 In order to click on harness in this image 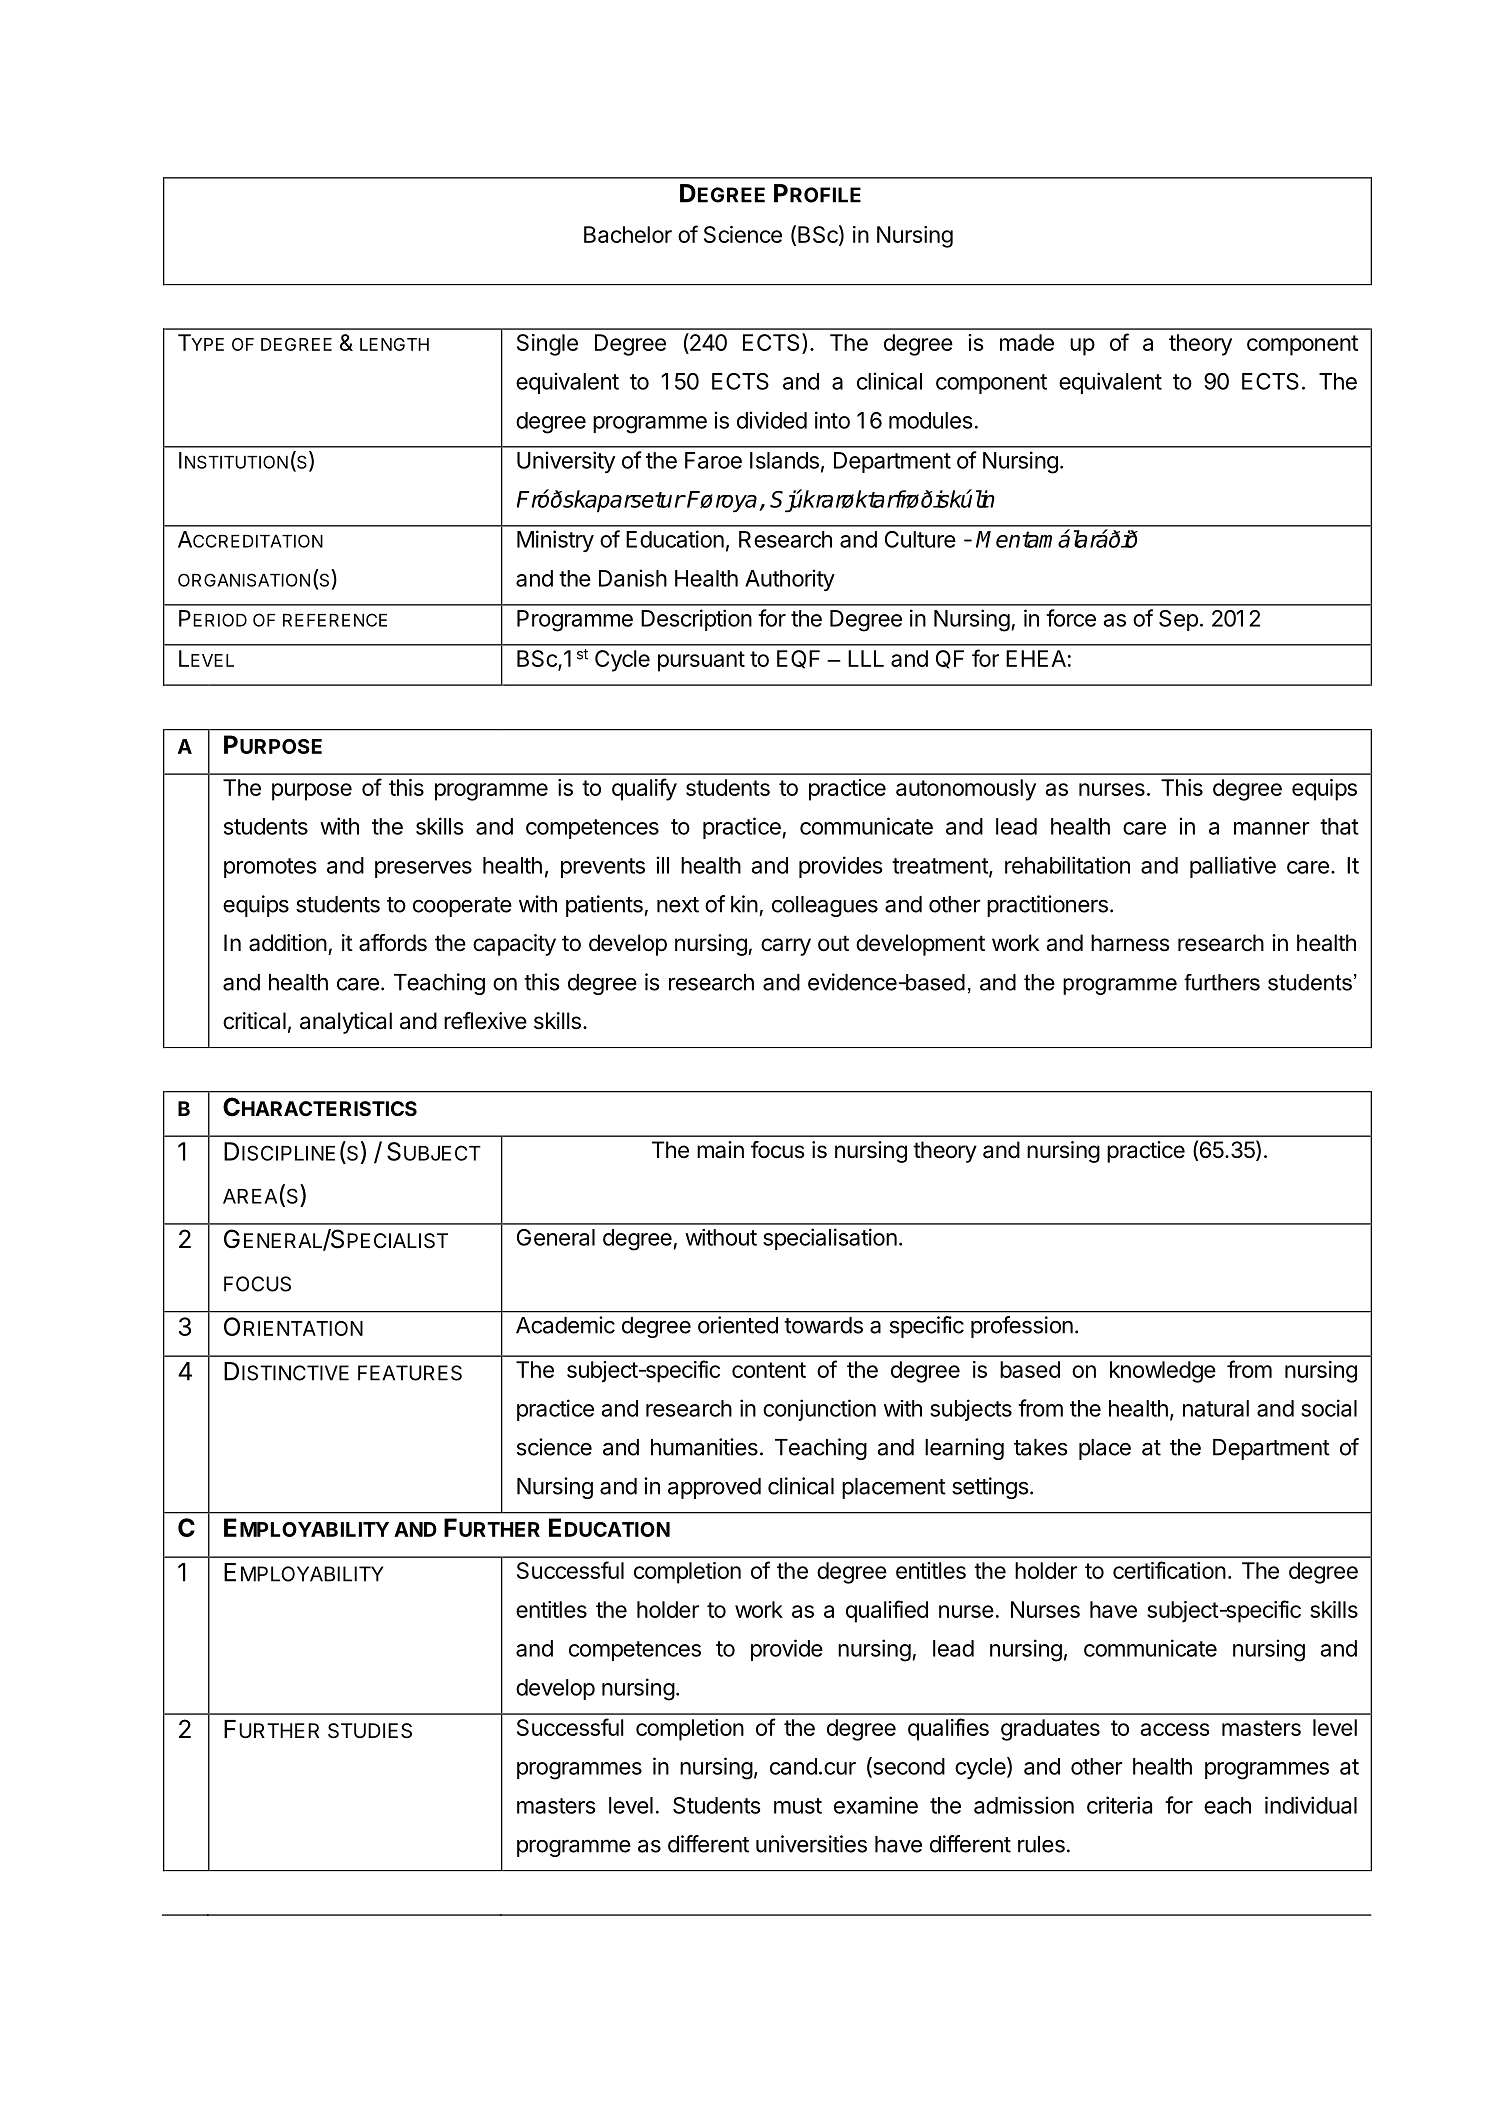, I will do `click(1130, 943)`.
